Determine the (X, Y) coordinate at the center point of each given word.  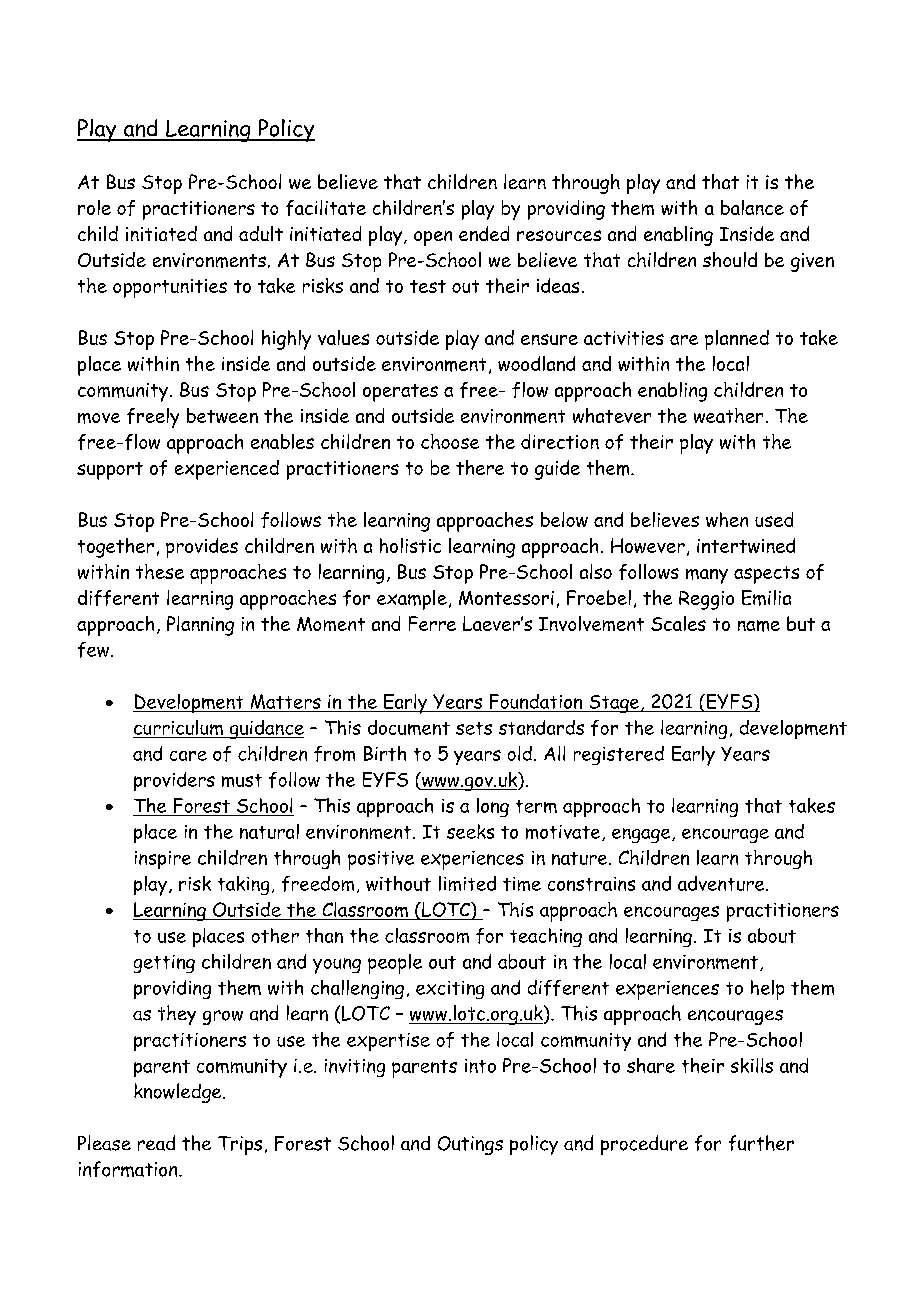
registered (619, 755)
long (493, 807)
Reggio (706, 600)
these (160, 571)
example (412, 600)
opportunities (170, 288)
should (730, 259)
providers (174, 781)
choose (450, 441)
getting (164, 964)
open (433, 238)
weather (728, 415)
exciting (450, 990)
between (222, 415)
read (156, 1143)
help (767, 990)
